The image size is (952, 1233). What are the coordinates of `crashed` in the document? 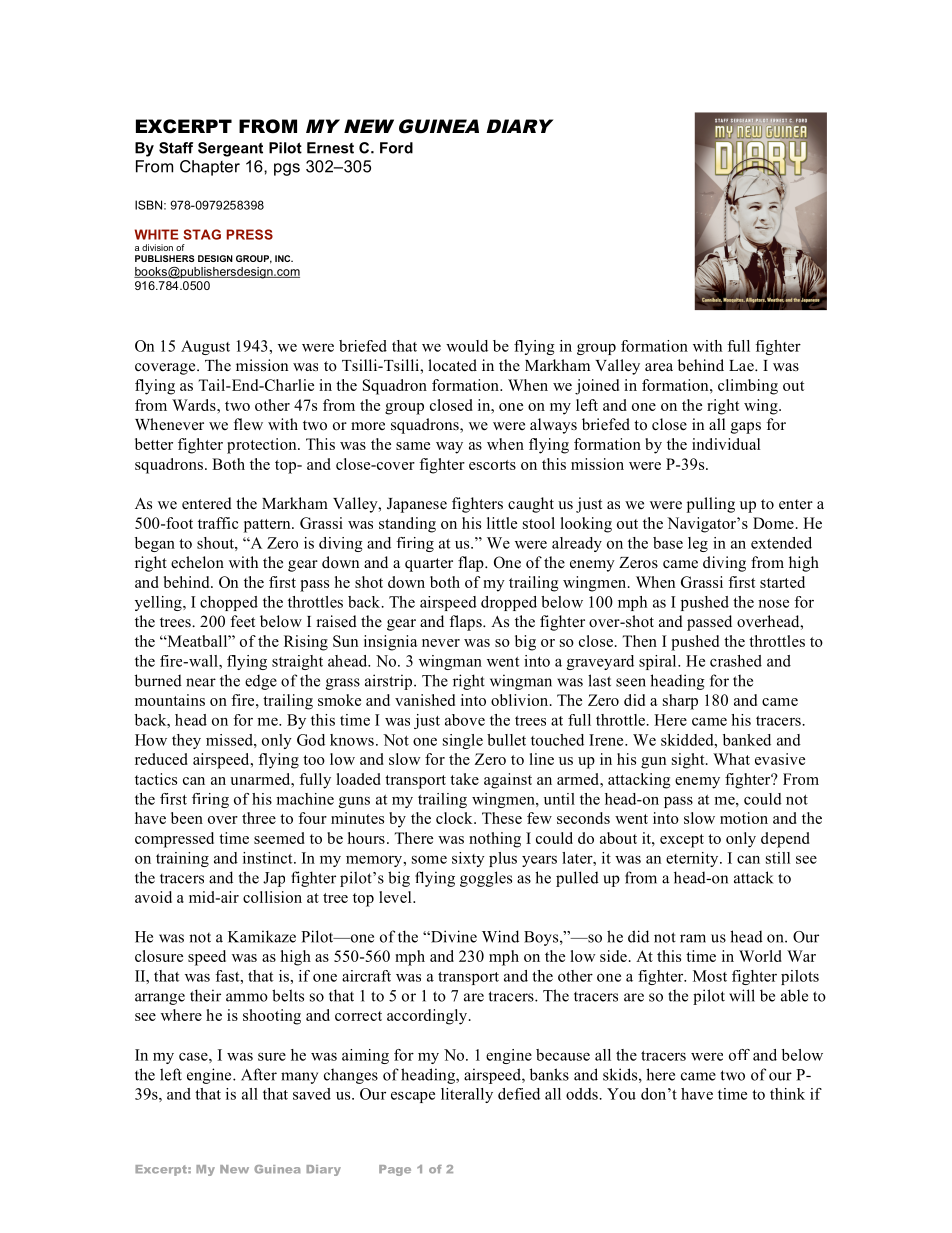 It's located at (736, 661).
